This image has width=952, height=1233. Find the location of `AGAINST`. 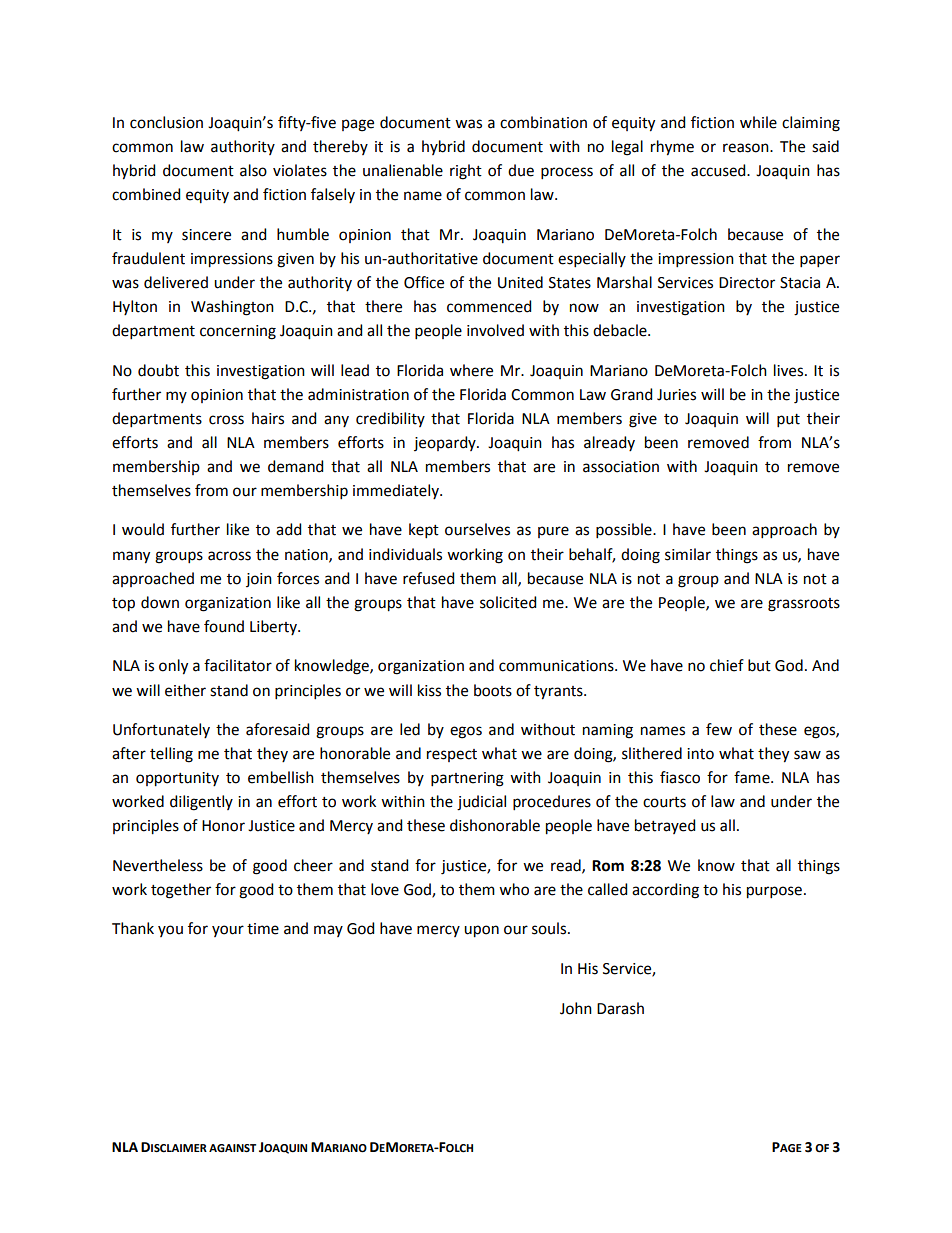

AGAINST is located at coordinates (232, 1148).
